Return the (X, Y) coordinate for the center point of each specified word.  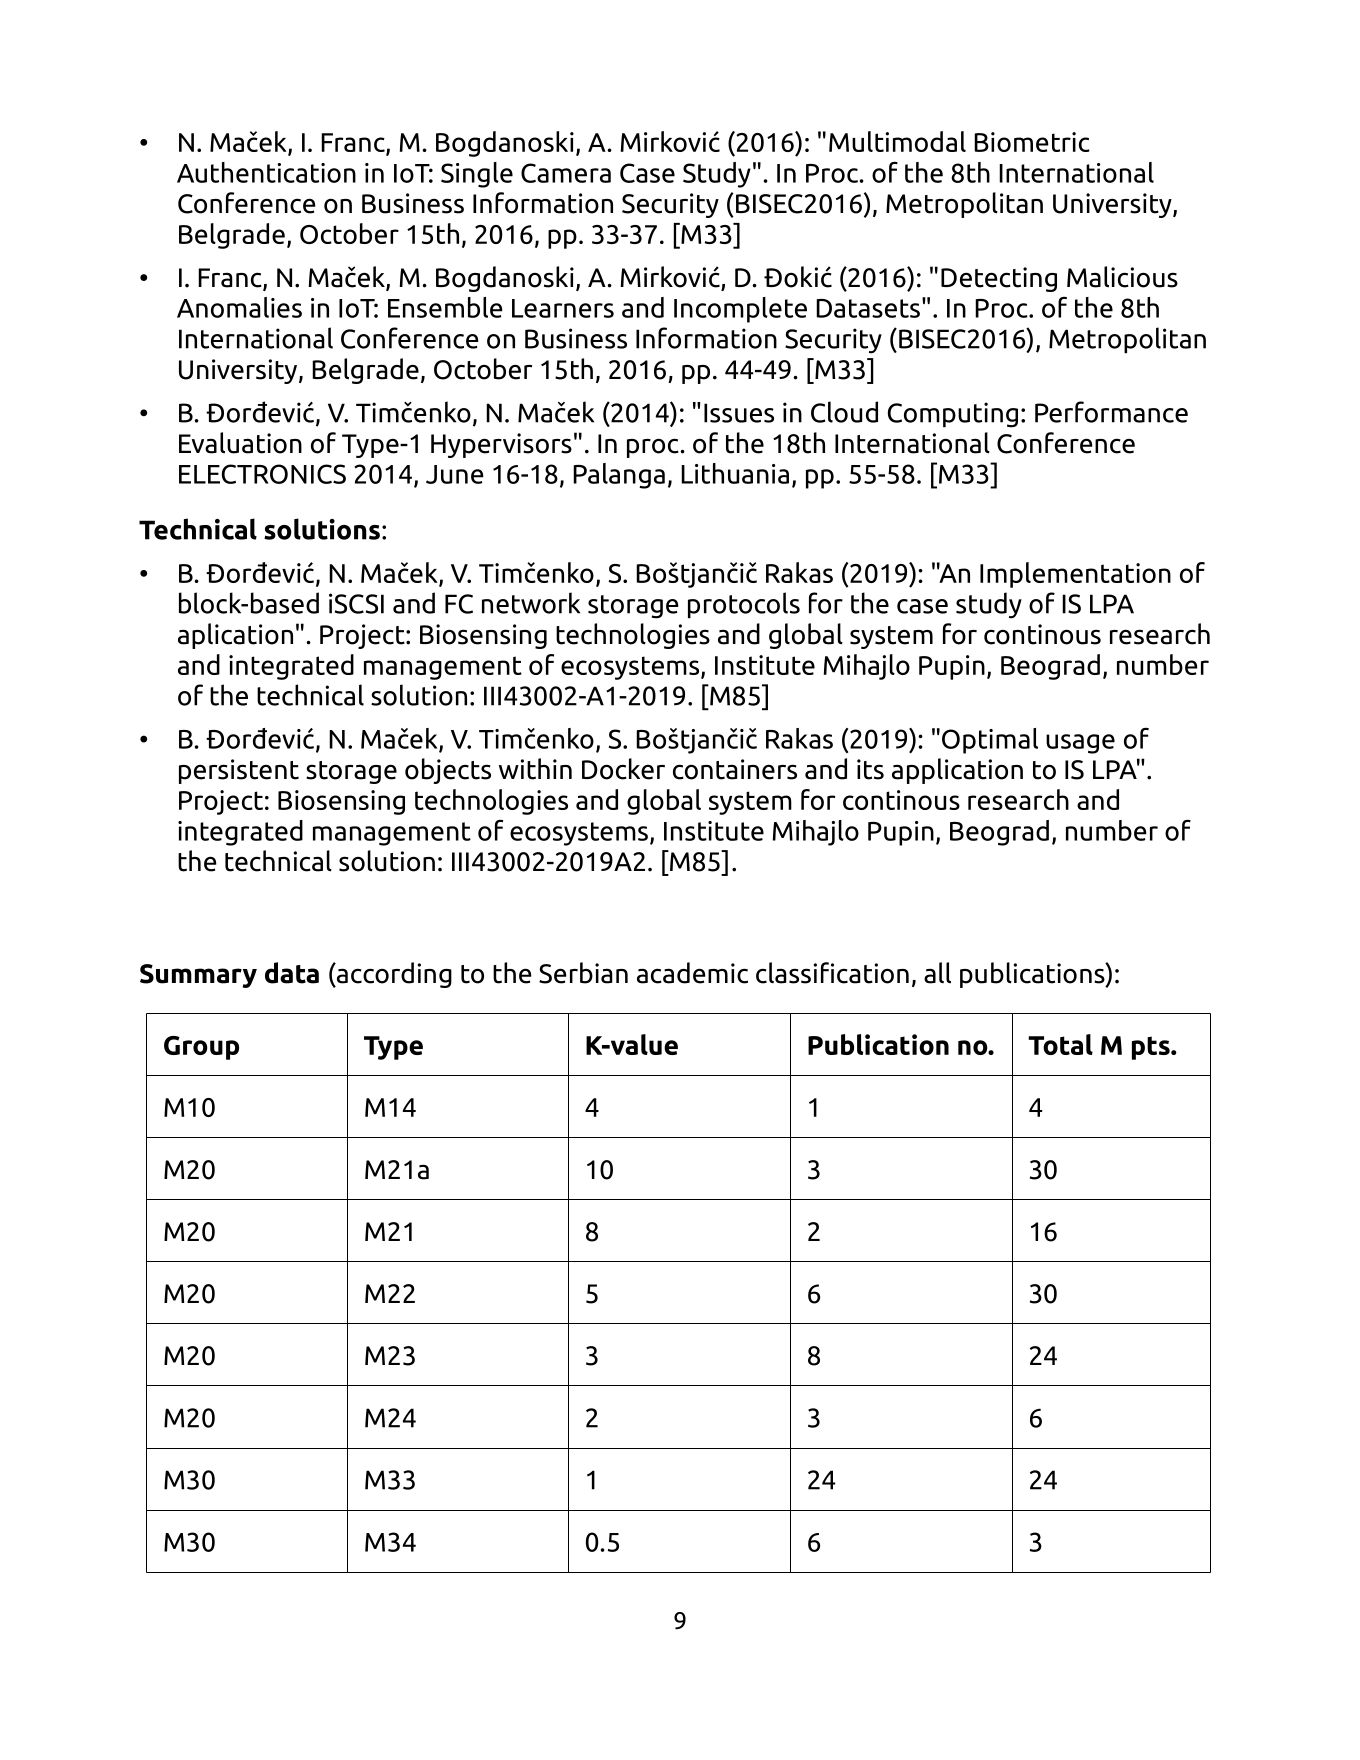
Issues (739, 413)
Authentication (266, 172)
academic (692, 973)
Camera (566, 173)
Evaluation (240, 443)
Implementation (1075, 575)
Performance (1111, 412)
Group (201, 1048)
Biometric (1032, 142)
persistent (239, 771)
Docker (623, 769)
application (957, 771)
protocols (744, 605)
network (531, 603)
